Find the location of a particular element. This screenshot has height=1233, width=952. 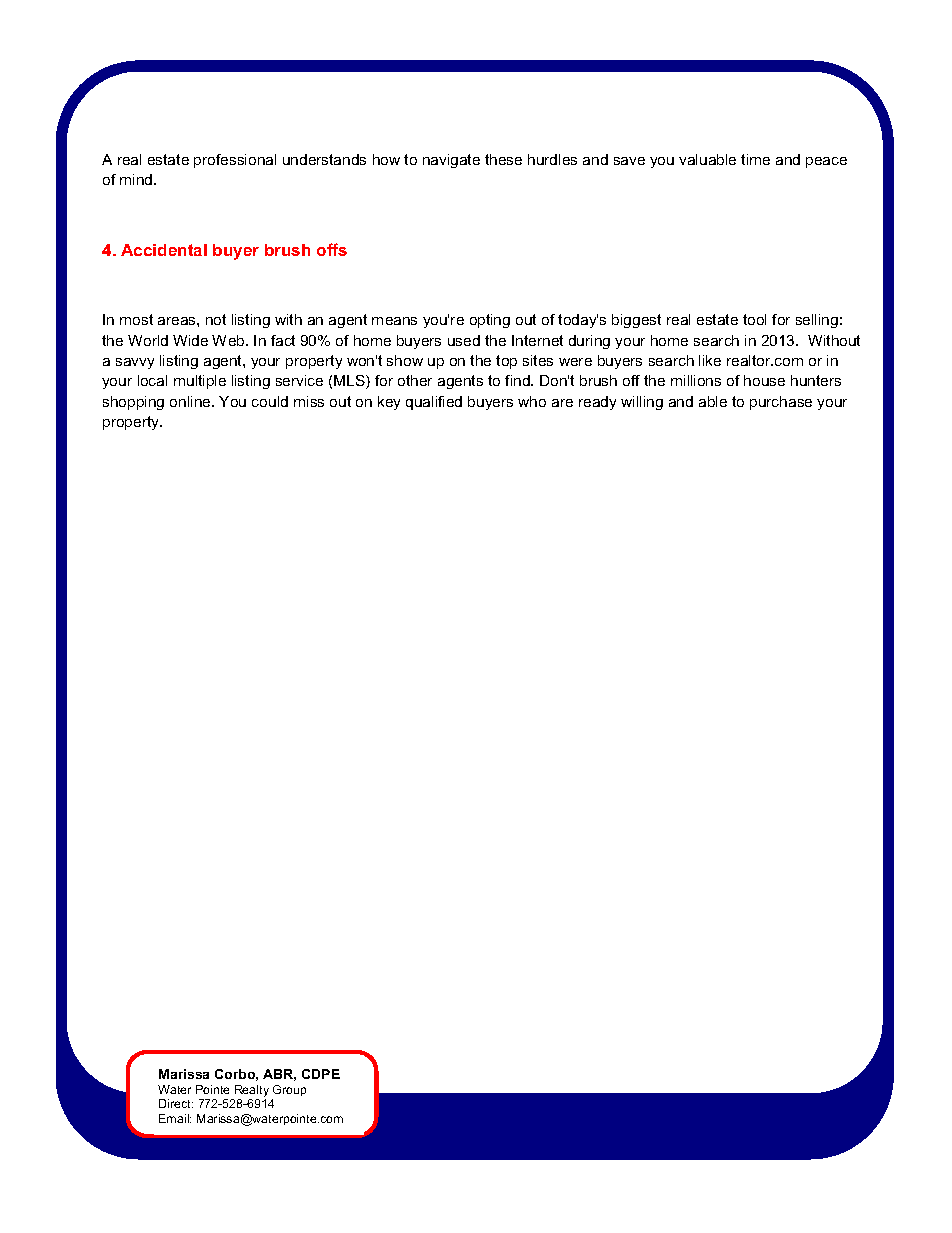

willing is located at coordinates (642, 403).
